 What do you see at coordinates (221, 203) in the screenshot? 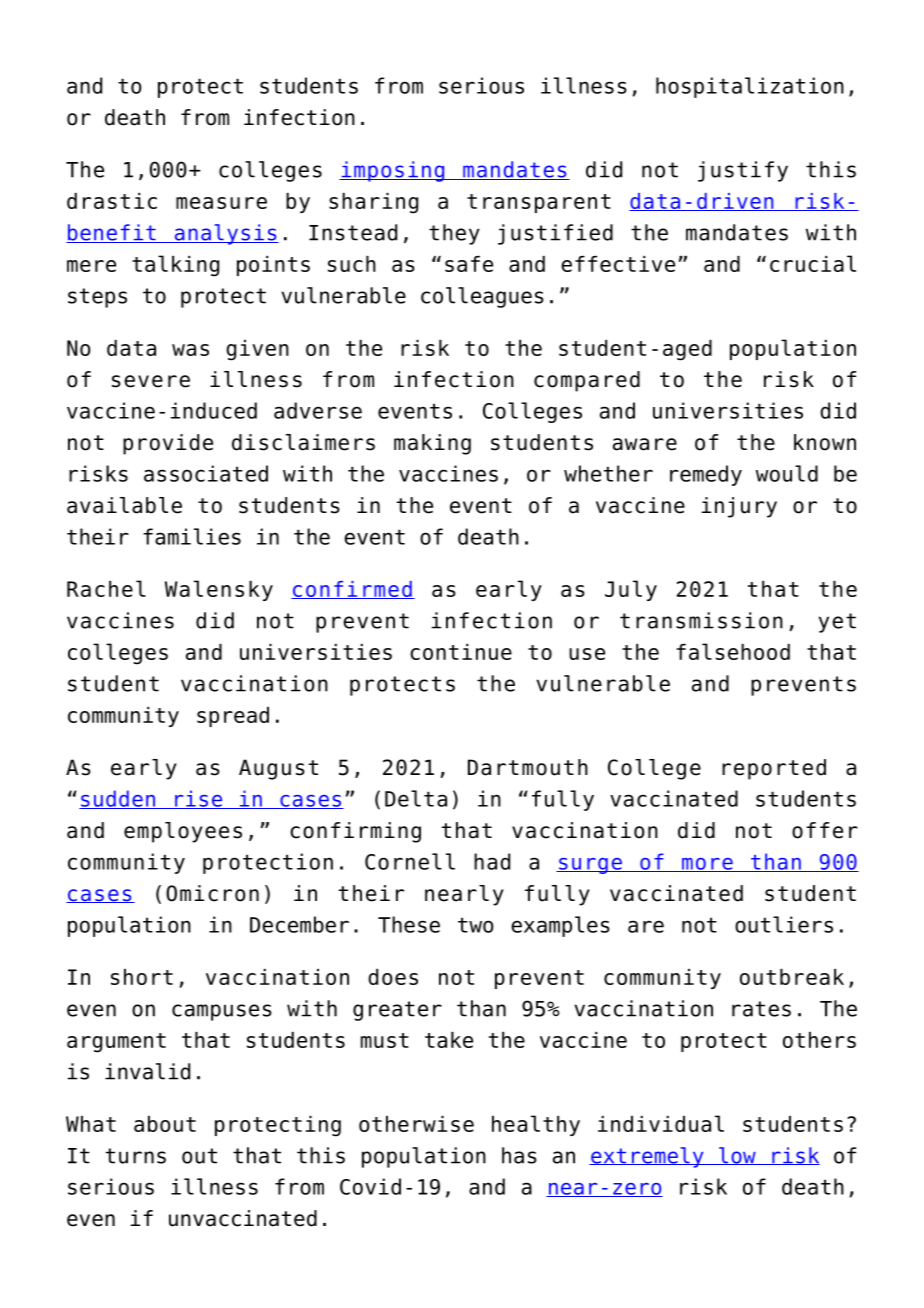
I see `measure` at bounding box center [221, 203].
